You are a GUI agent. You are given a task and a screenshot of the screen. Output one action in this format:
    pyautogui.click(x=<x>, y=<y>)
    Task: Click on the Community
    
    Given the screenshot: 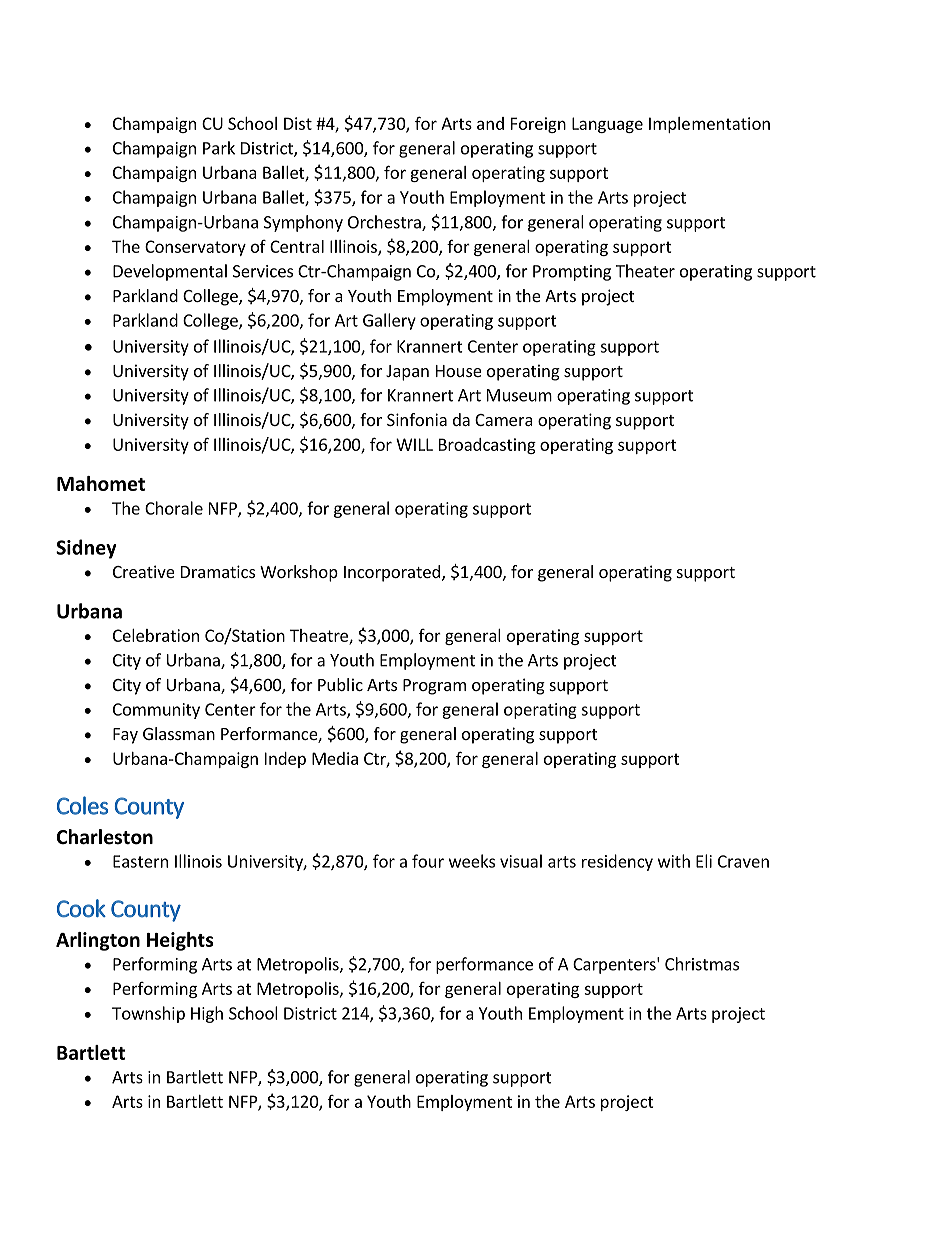 What is the action you would take?
    pyautogui.click(x=156, y=711)
